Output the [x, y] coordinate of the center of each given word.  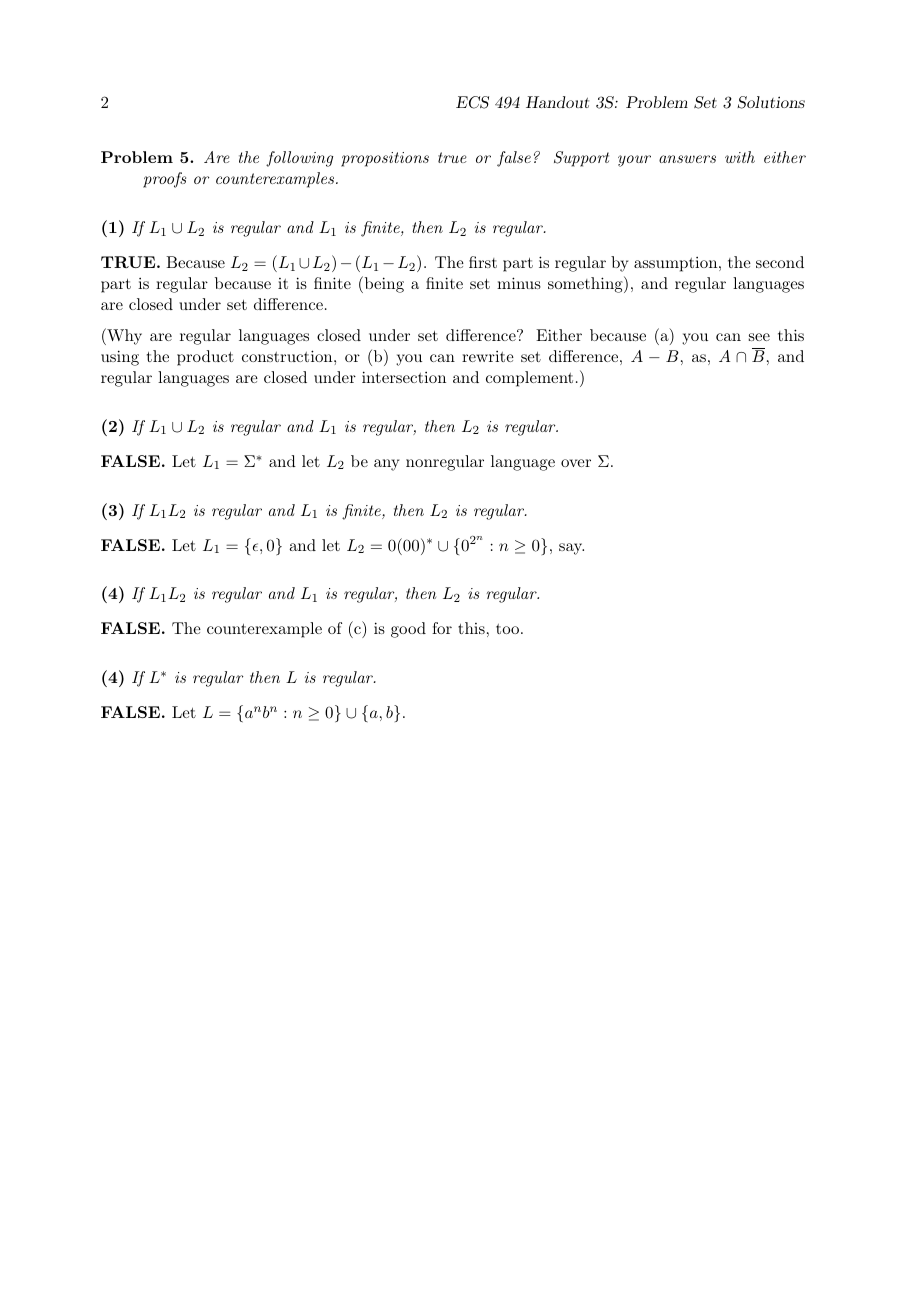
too [509, 629]
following [299, 159]
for [442, 628]
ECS [472, 102]
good [408, 630]
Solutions [771, 102]
